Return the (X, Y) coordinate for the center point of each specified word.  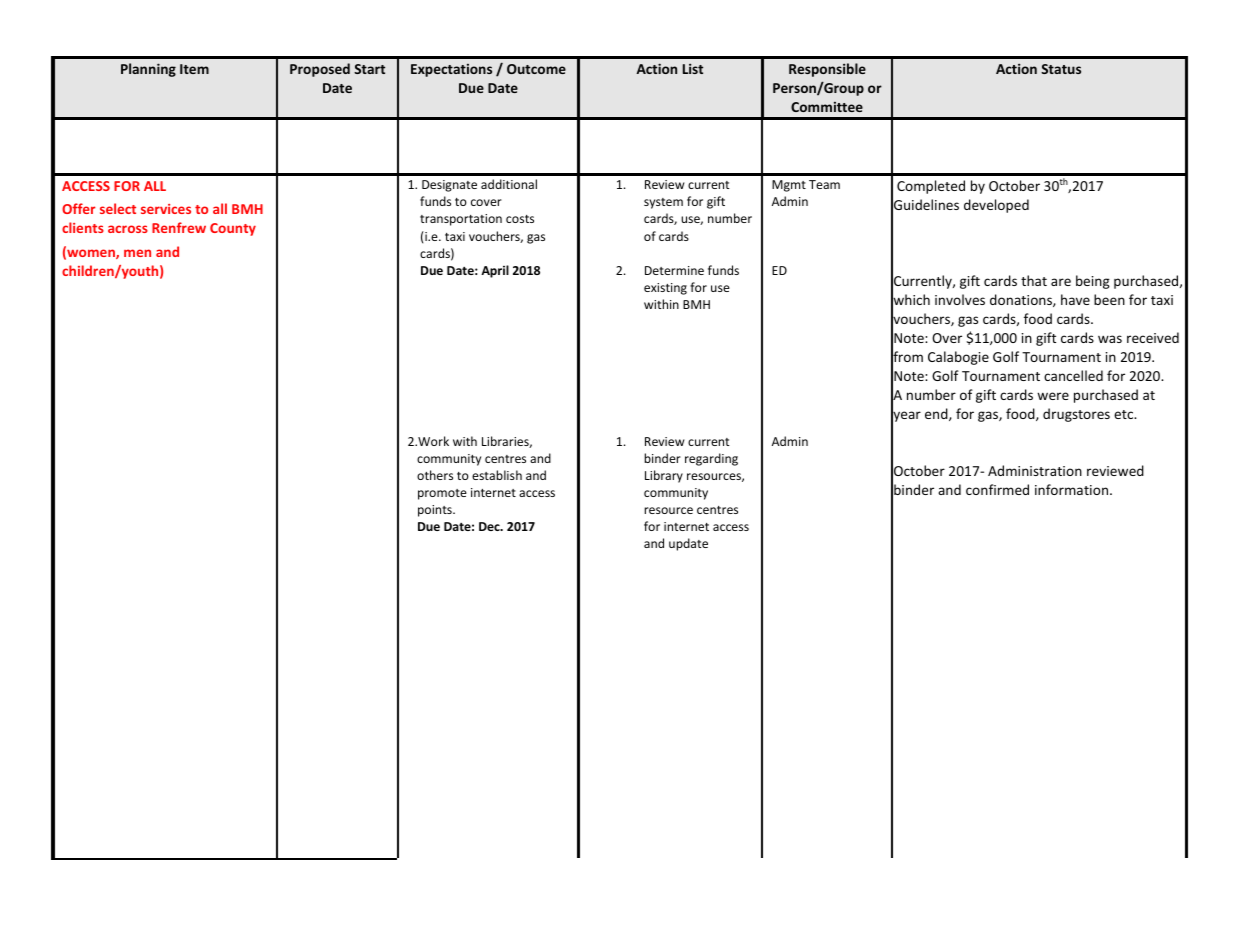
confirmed (997, 489)
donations (1022, 300)
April (495, 271)
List (693, 68)
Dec (490, 526)
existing (665, 289)
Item (194, 69)
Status (1061, 69)
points (436, 511)
